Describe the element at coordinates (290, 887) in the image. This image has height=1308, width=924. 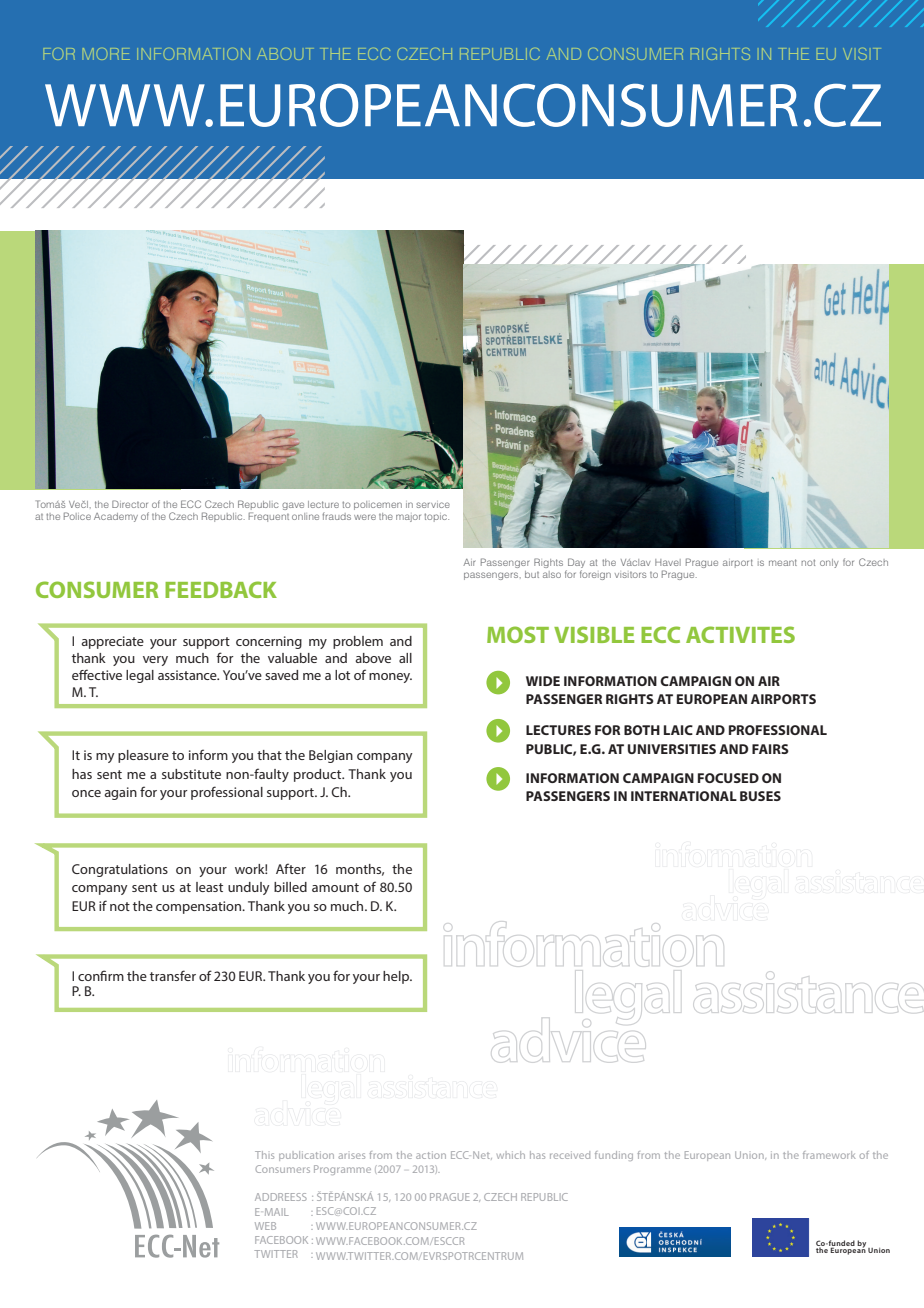
I see `billed` at that location.
